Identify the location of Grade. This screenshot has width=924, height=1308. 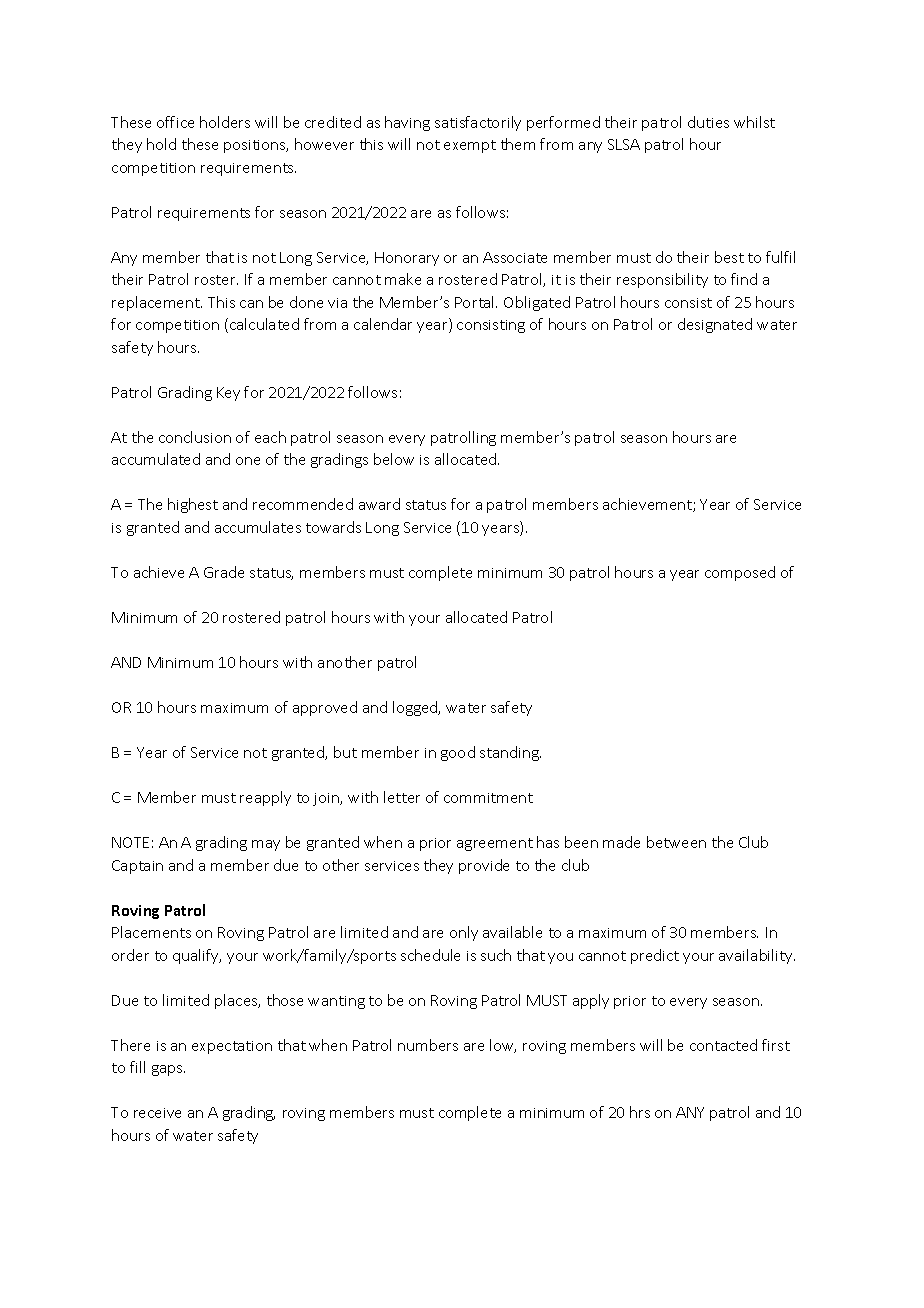
(224, 572).
